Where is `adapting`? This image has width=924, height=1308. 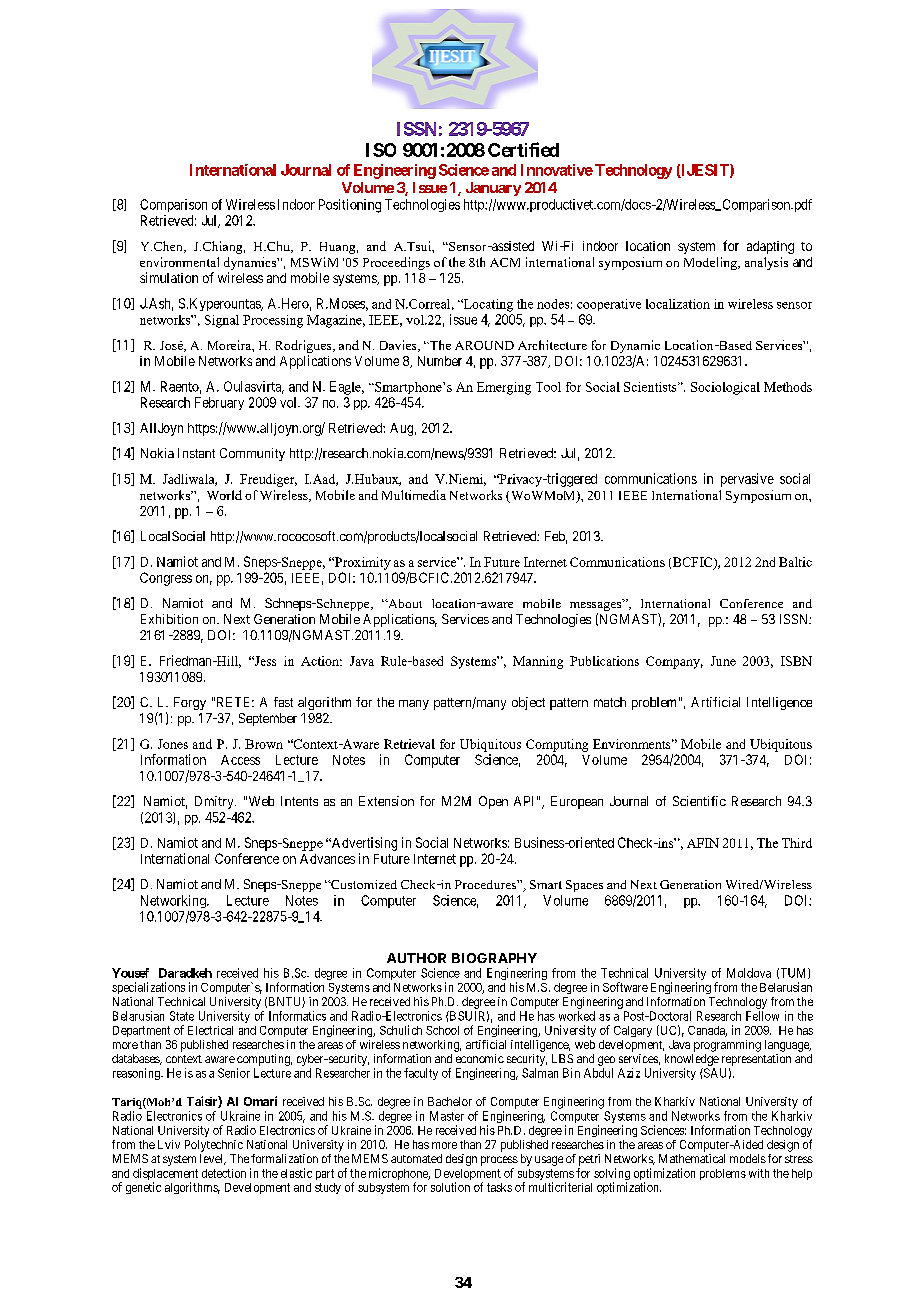 adapting is located at coordinates (770, 247).
